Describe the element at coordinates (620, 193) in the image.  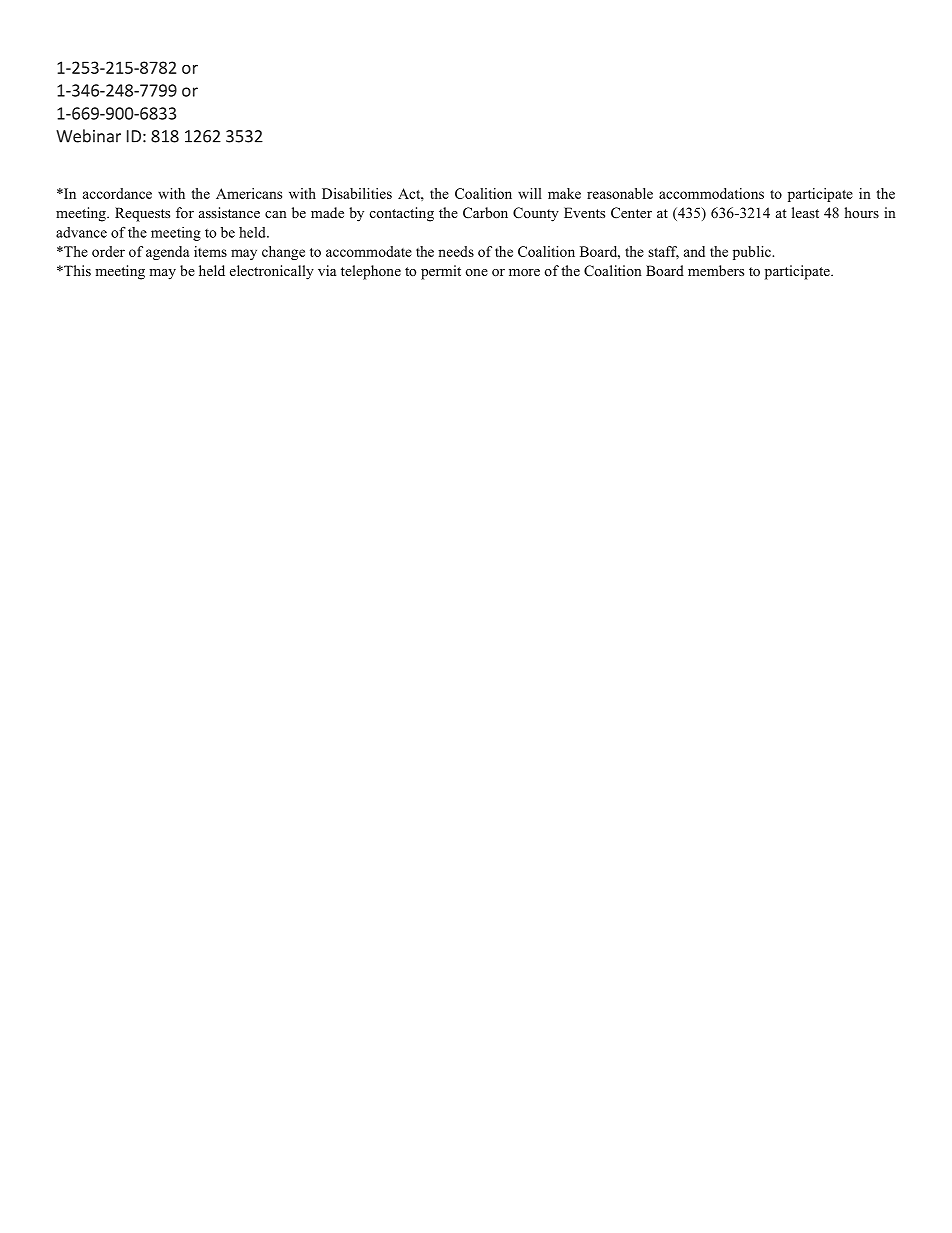
I see `reasonable` at that location.
